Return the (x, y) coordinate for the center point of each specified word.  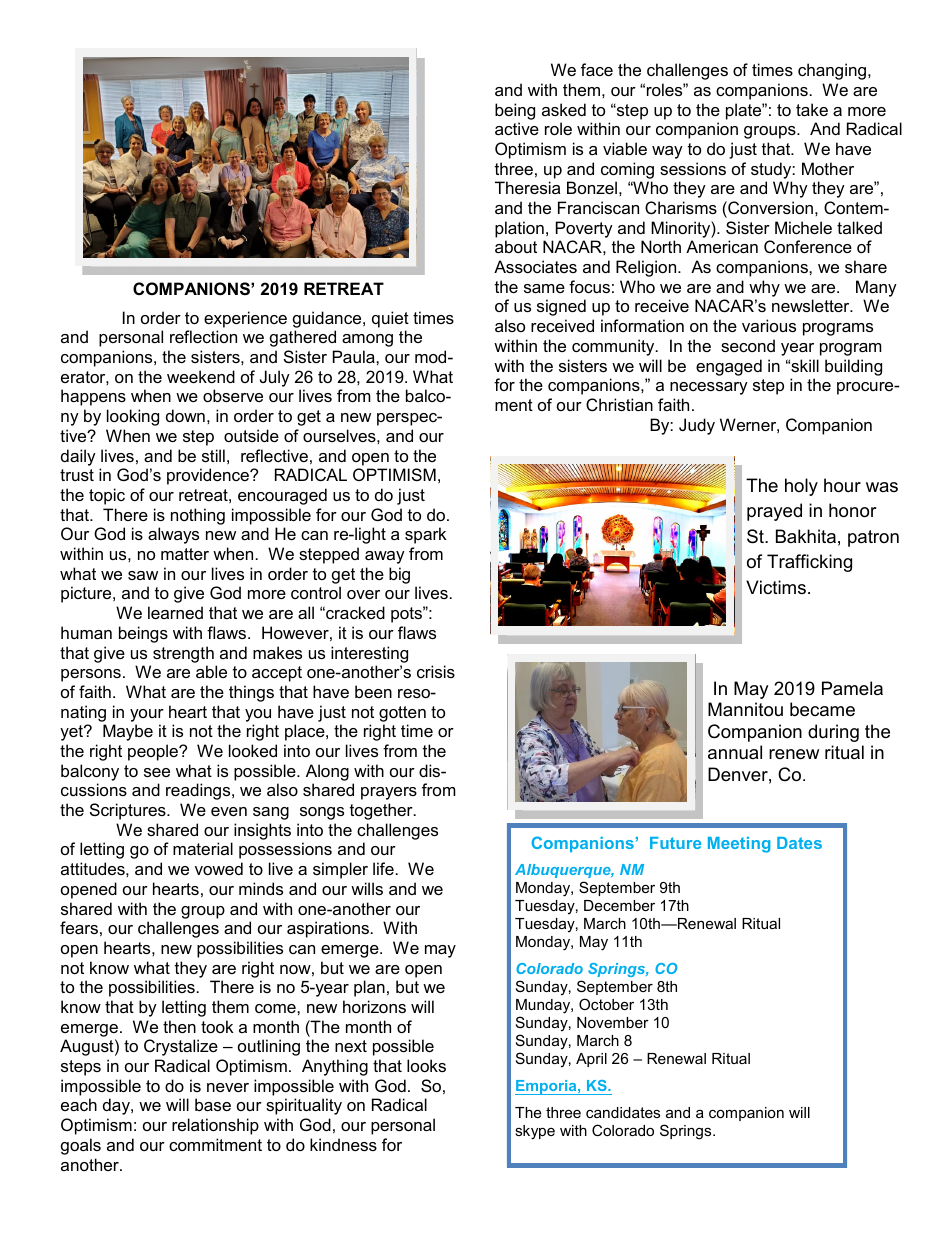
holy (801, 487)
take (812, 109)
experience (245, 319)
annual (735, 752)
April (591, 1060)
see (157, 772)
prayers (389, 793)
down (185, 415)
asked (564, 109)
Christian (619, 404)
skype (535, 1132)
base (213, 1104)
